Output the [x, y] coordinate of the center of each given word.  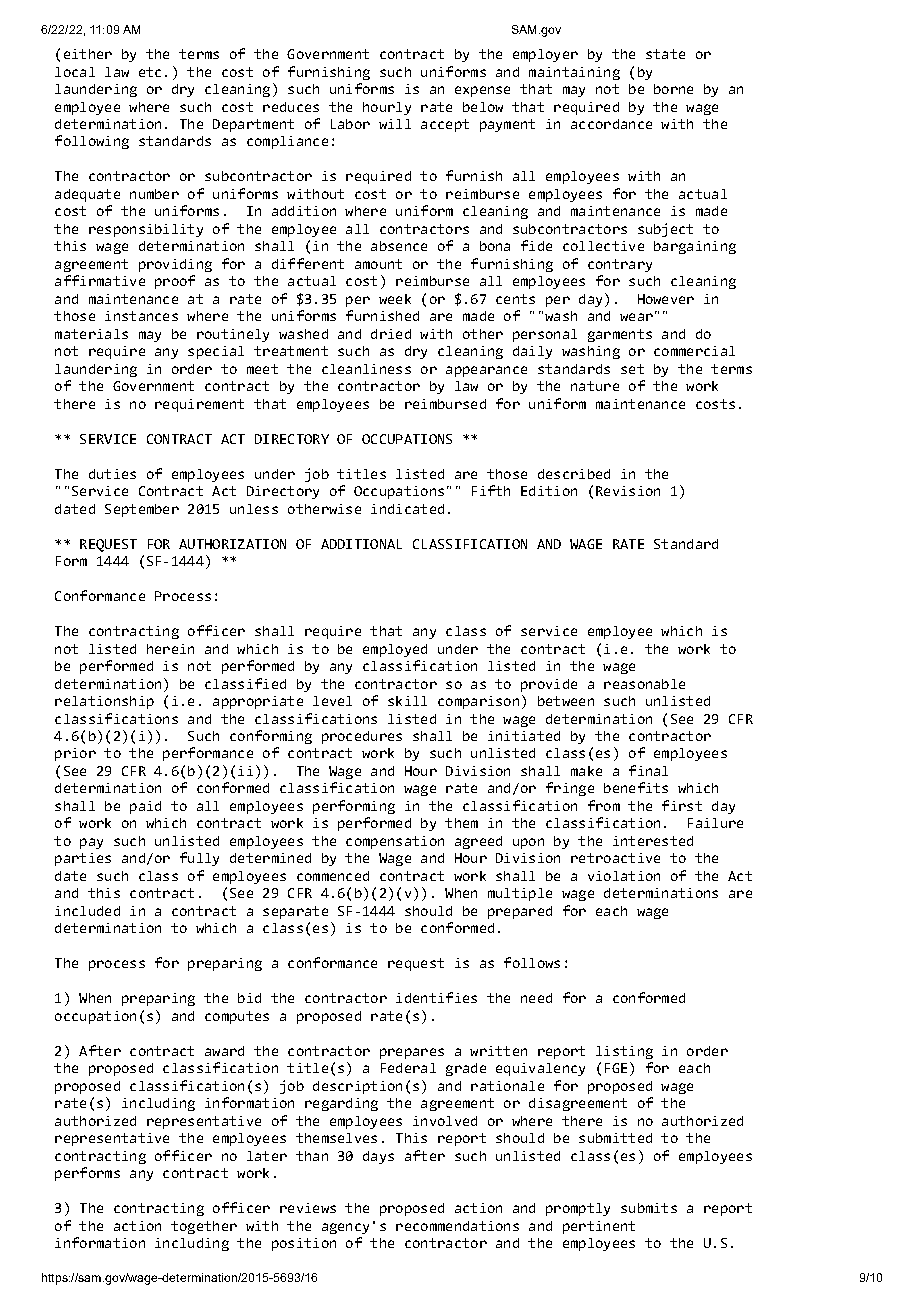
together [204, 1227]
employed [395, 650]
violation [624, 876]
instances [141, 316]
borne [673, 89]
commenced [333, 876]
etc [150, 72]
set [632, 369]
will [395, 124]
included [87, 911]
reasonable [644, 684]
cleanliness [366, 369]
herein [170, 649]
